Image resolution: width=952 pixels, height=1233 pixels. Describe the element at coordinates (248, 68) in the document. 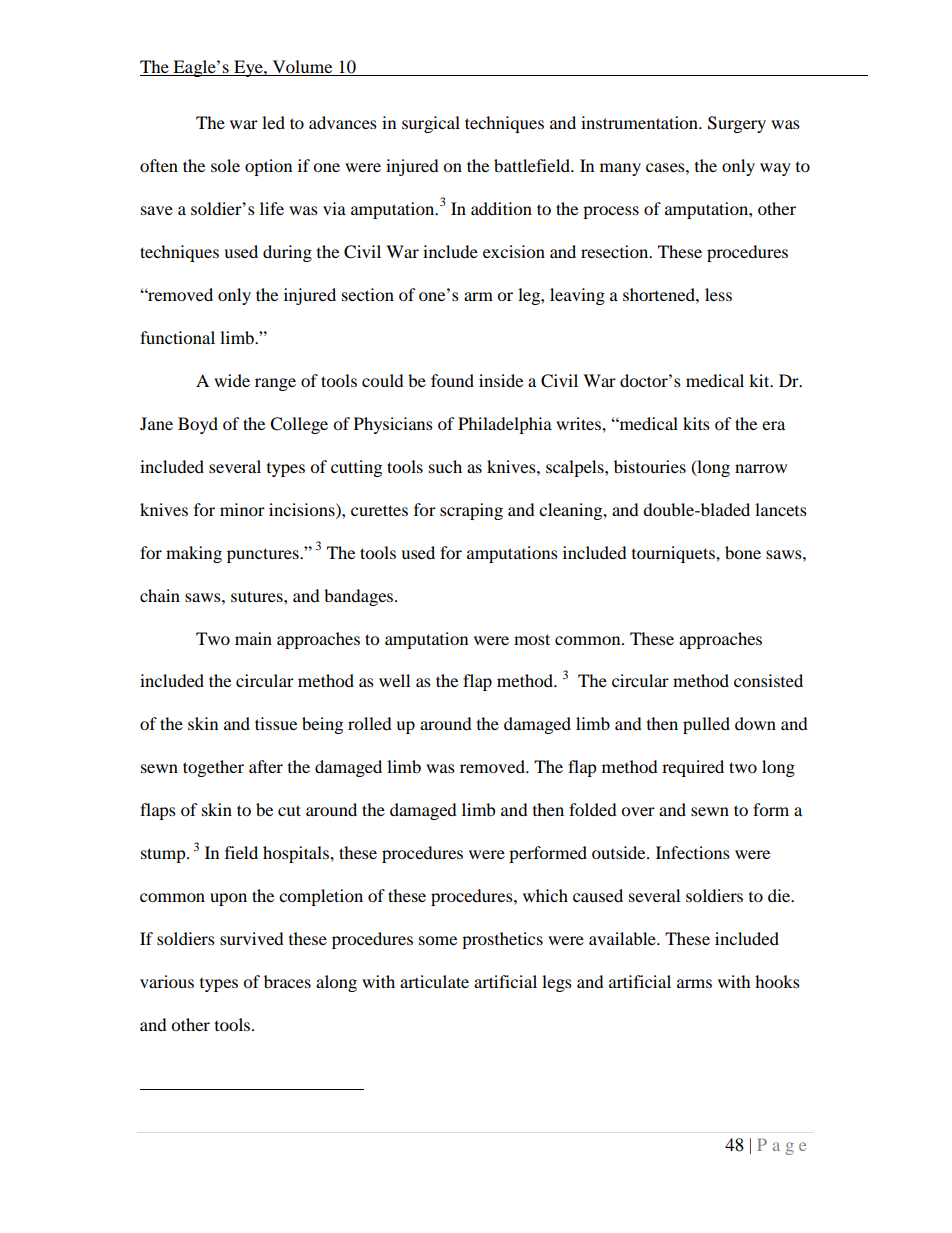

I see `Eye` at that location.
